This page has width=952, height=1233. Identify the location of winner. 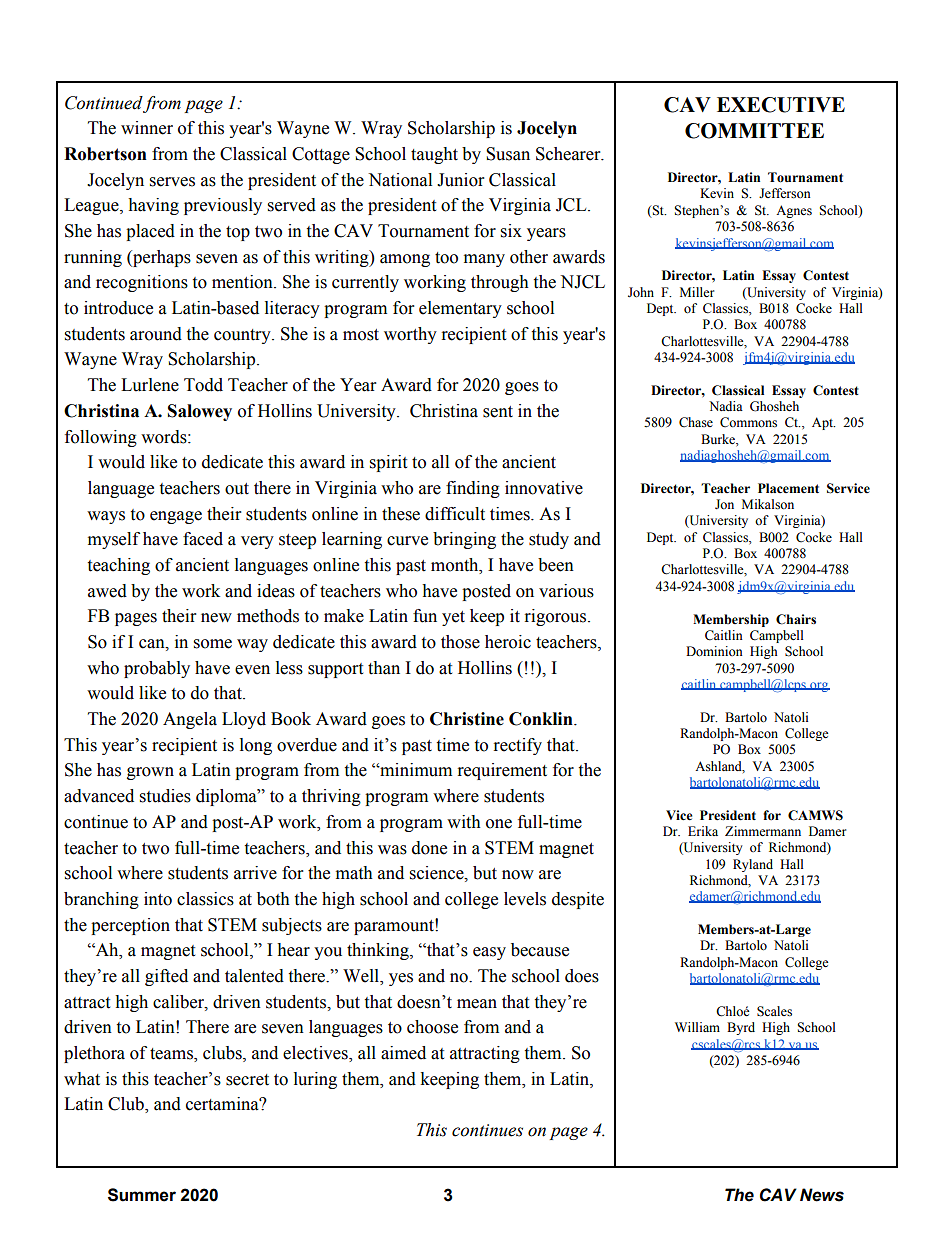
(147, 128).
